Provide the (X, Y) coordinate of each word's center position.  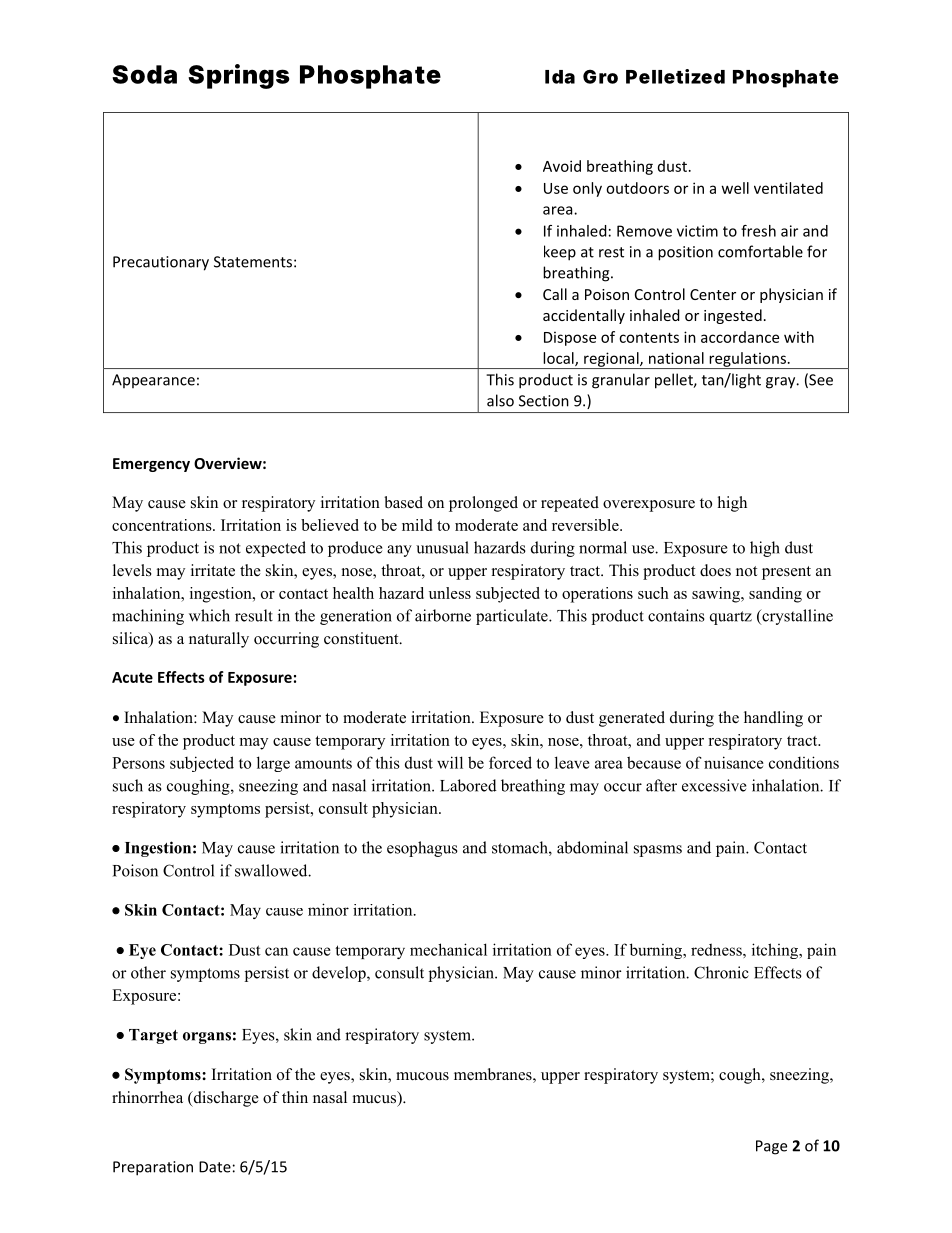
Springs (239, 76)
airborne (443, 615)
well (735, 188)
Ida (560, 77)
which (209, 615)
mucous (422, 1076)
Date (215, 1167)
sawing (717, 595)
